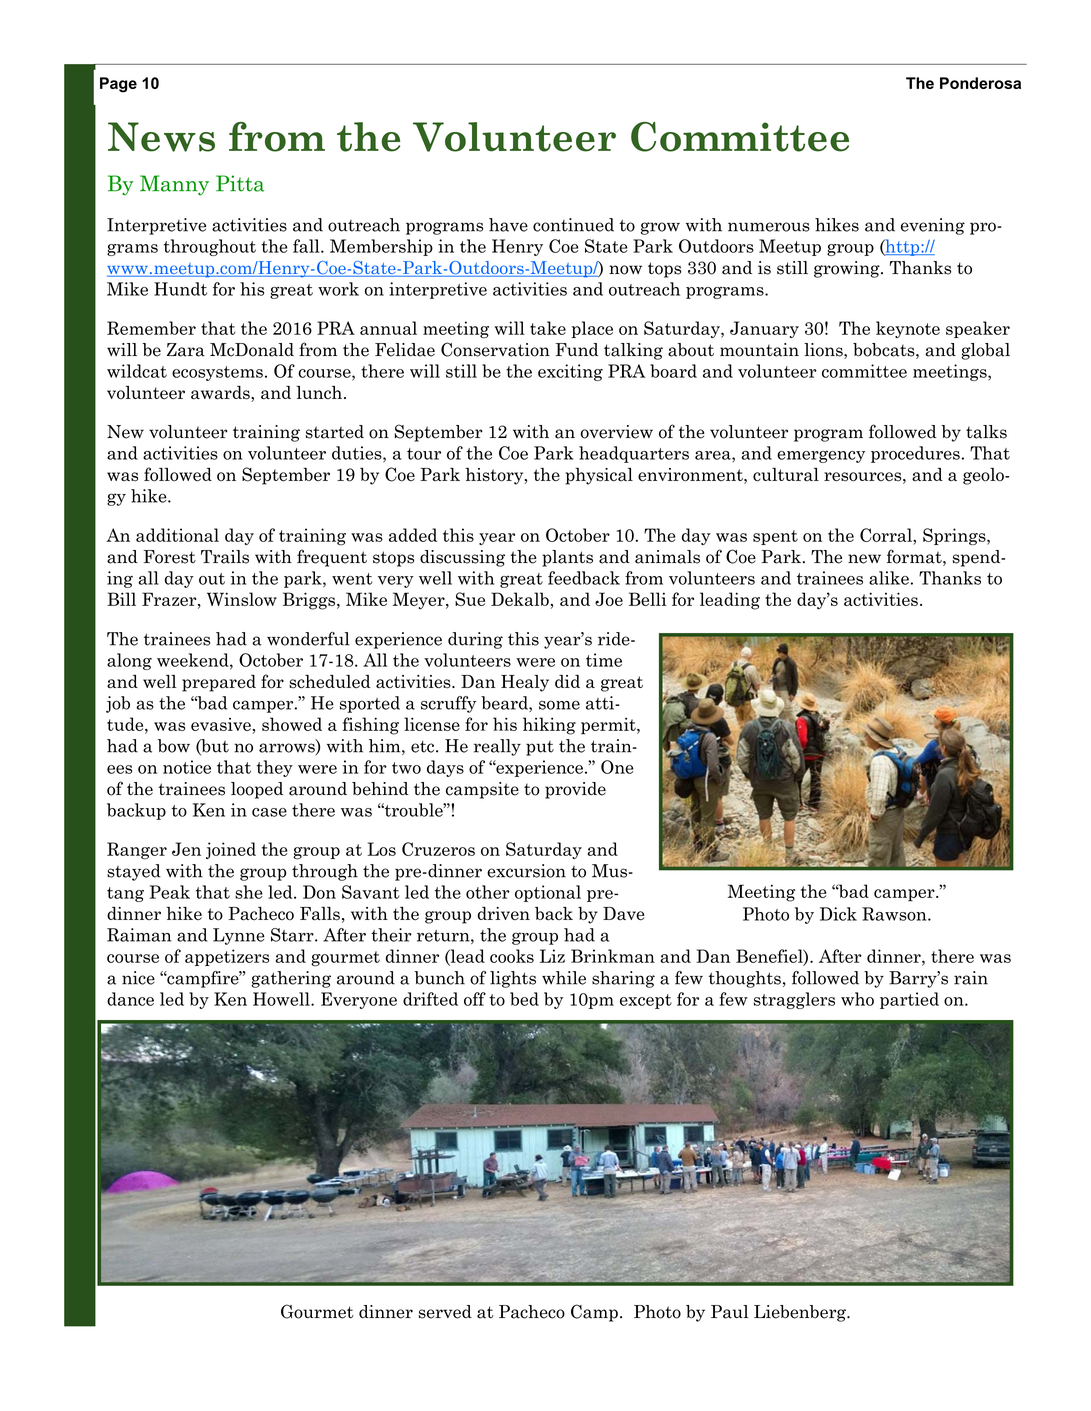 This screenshot has width=1091, height=1411. Describe the element at coordinates (573, 225) in the screenshot. I see `continued` at that location.
